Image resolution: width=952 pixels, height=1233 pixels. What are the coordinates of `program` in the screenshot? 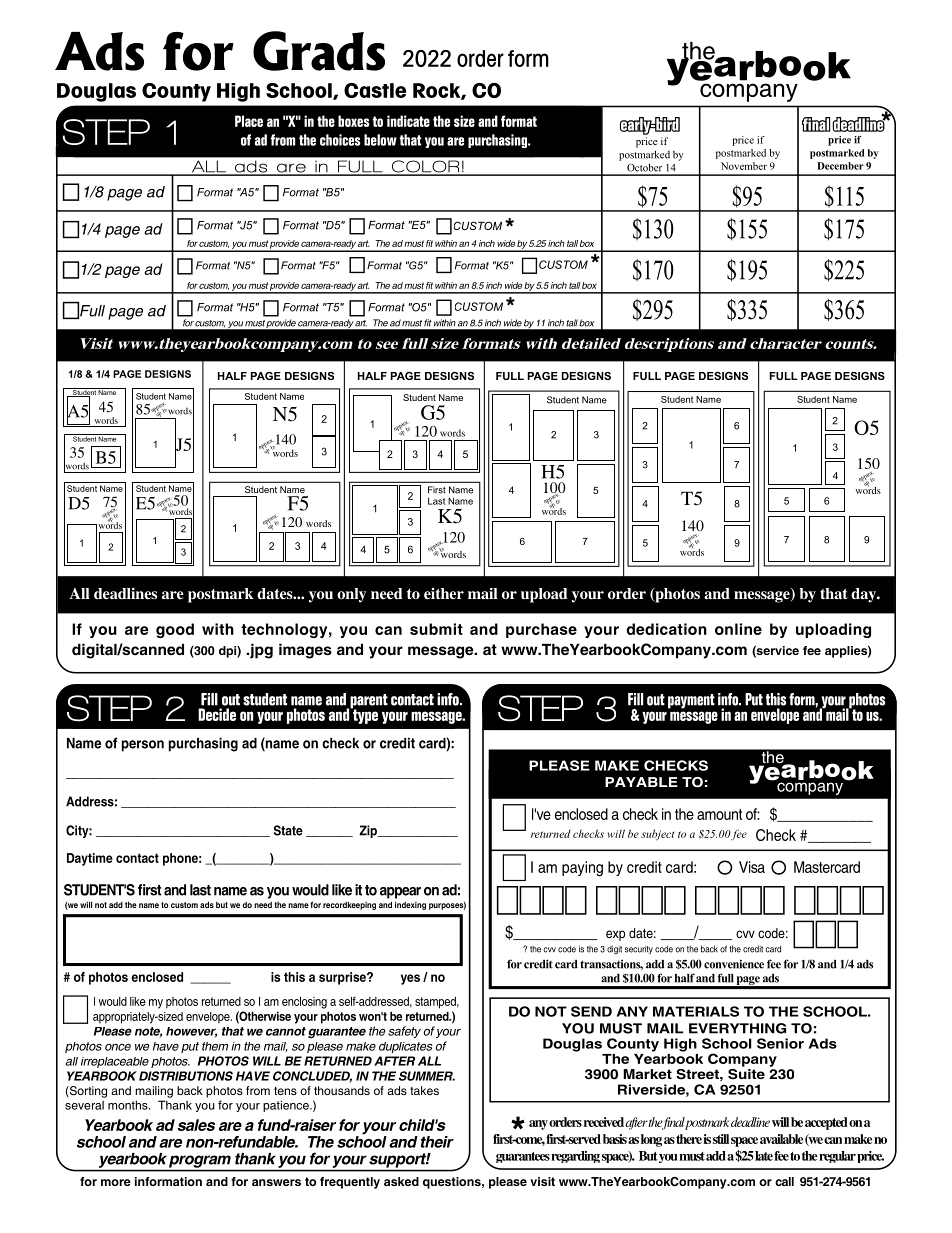 It's located at (200, 1161).
